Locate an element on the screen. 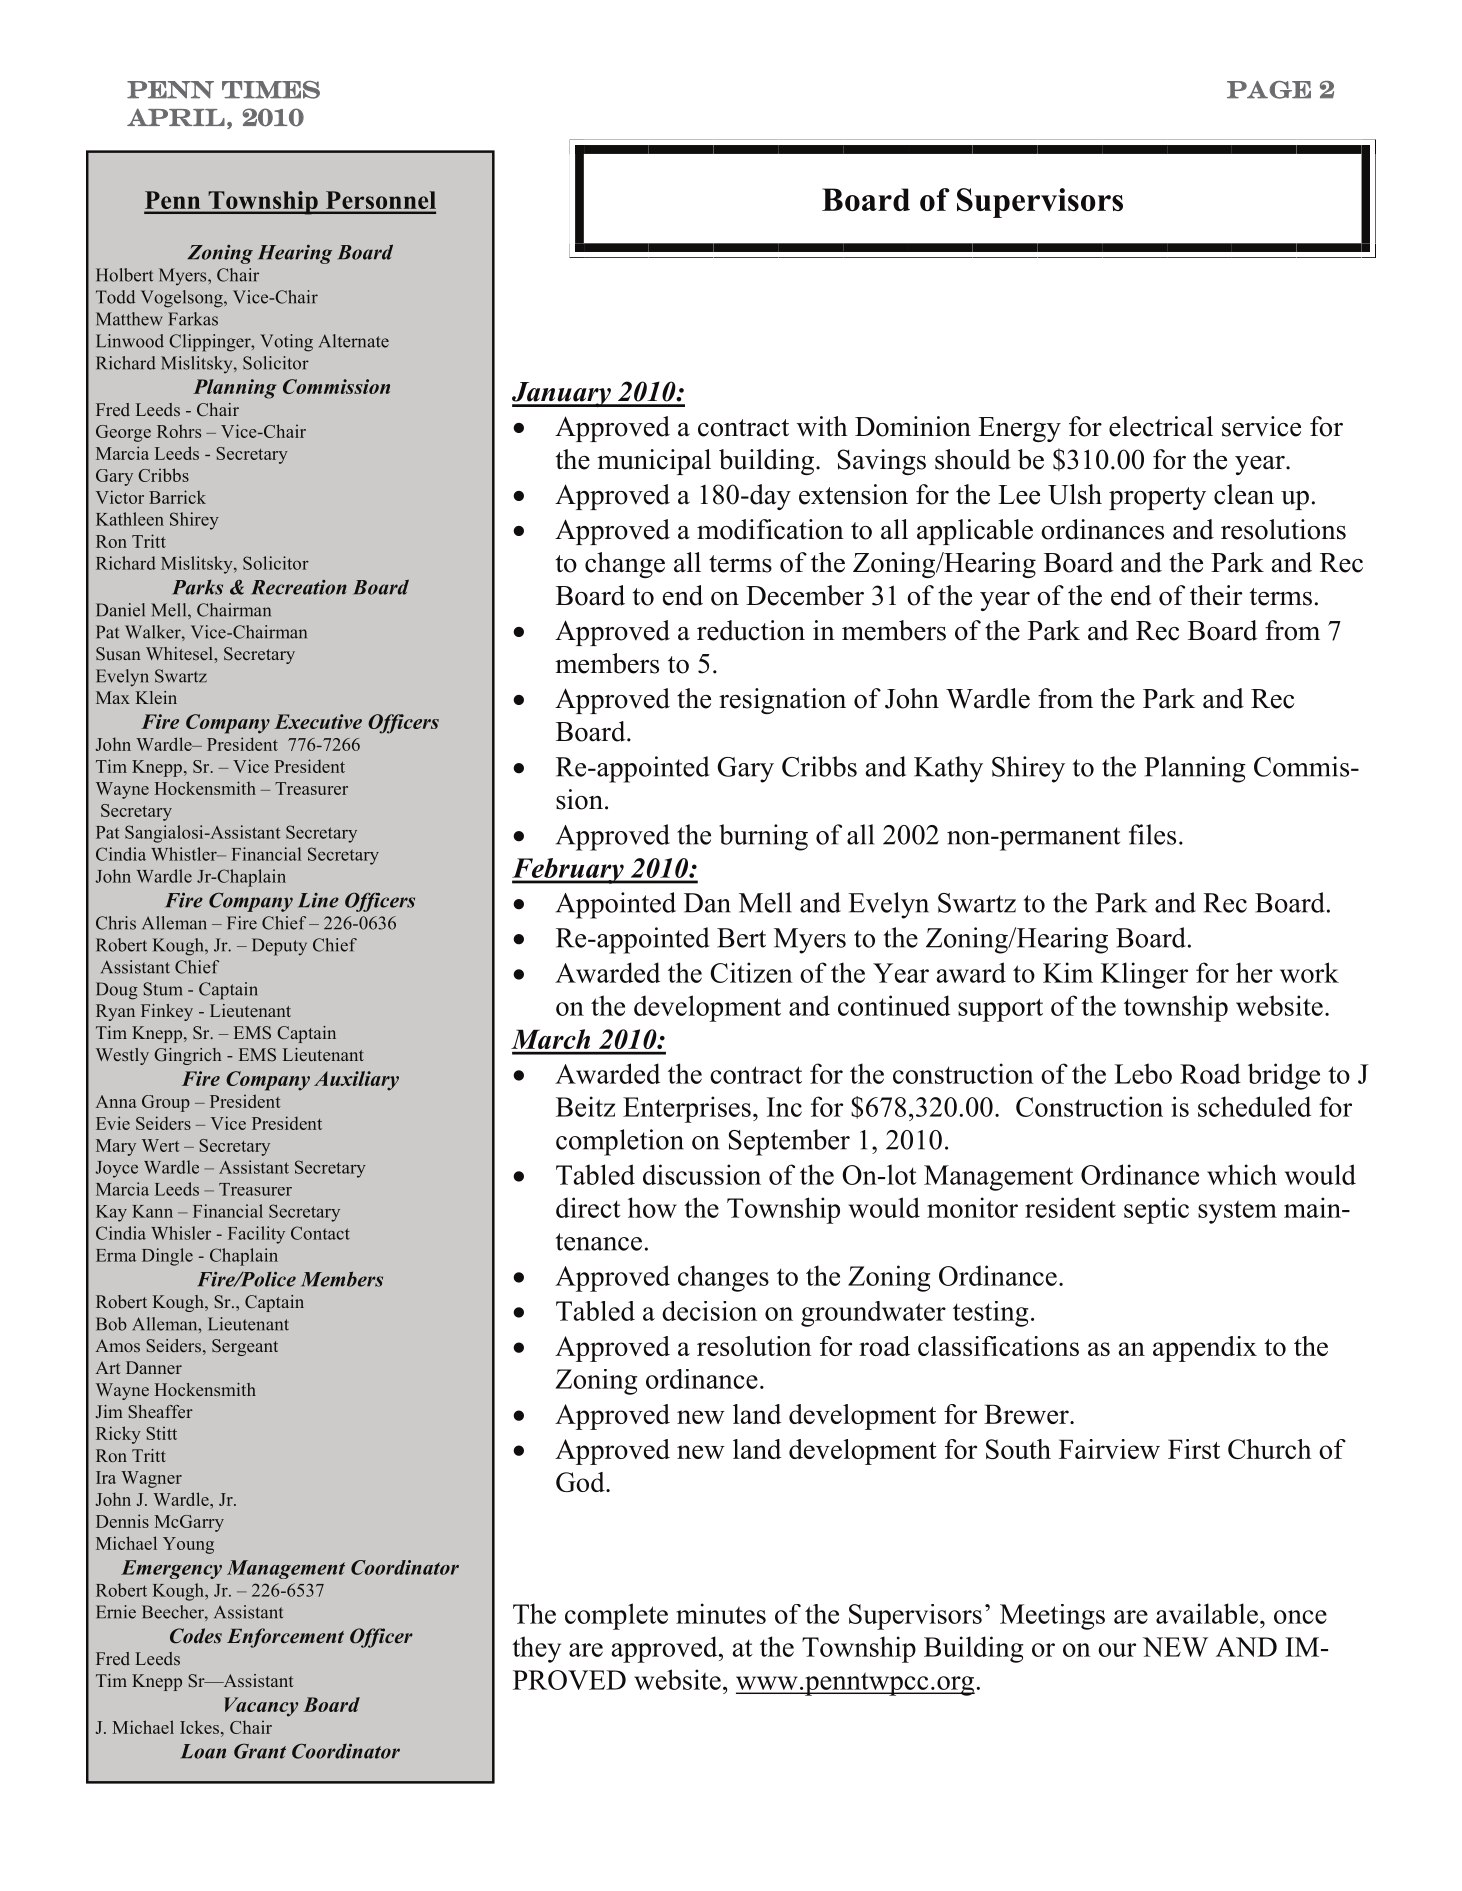 This screenshot has width=1462, height=1891. PAGE is located at coordinates (1269, 90).
